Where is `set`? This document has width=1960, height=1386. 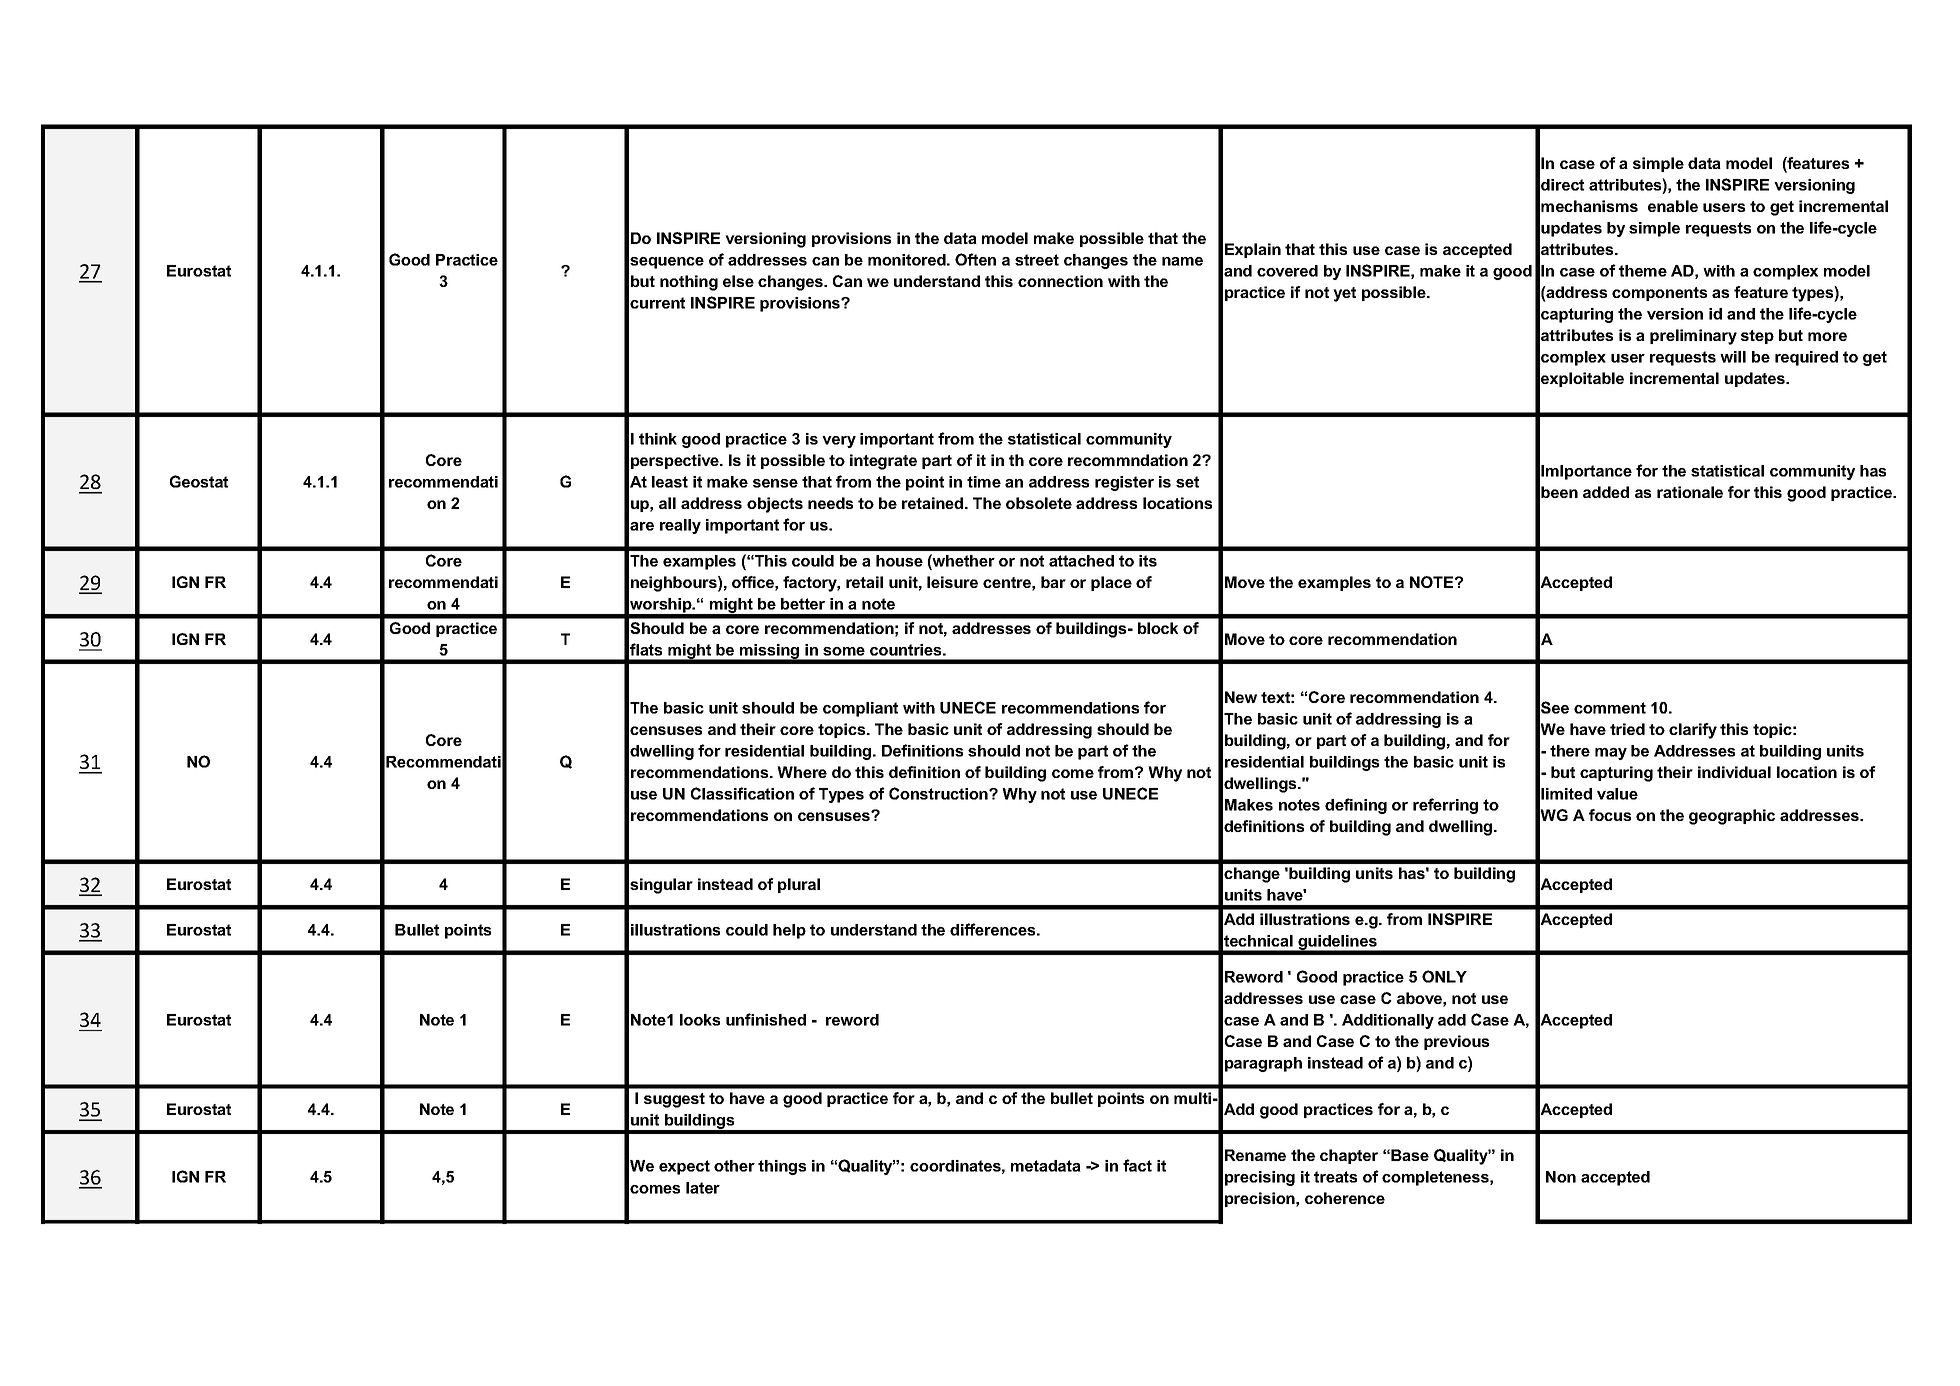
set is located at coordinates (1187, 482).
